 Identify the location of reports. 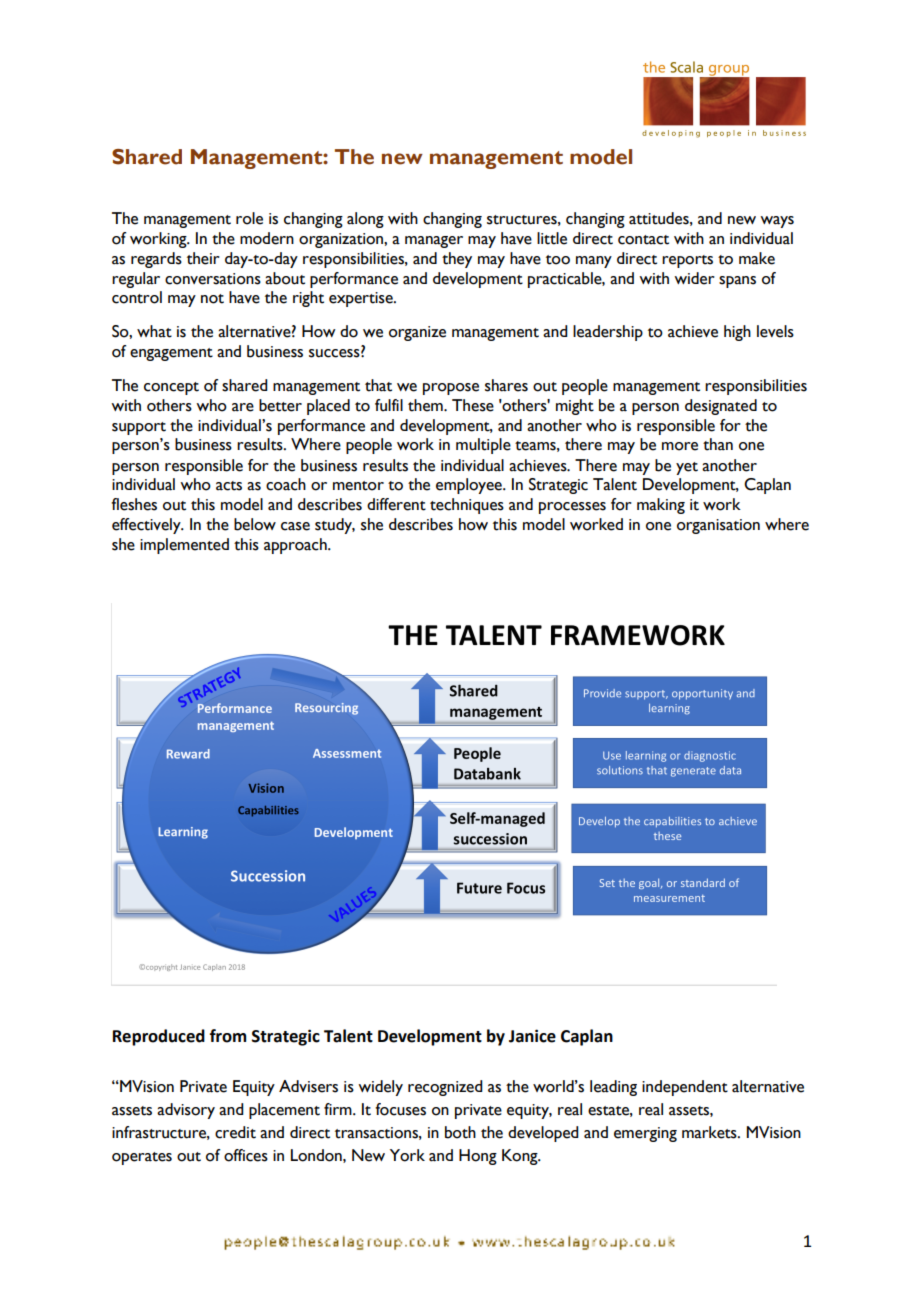
(687, 261).
